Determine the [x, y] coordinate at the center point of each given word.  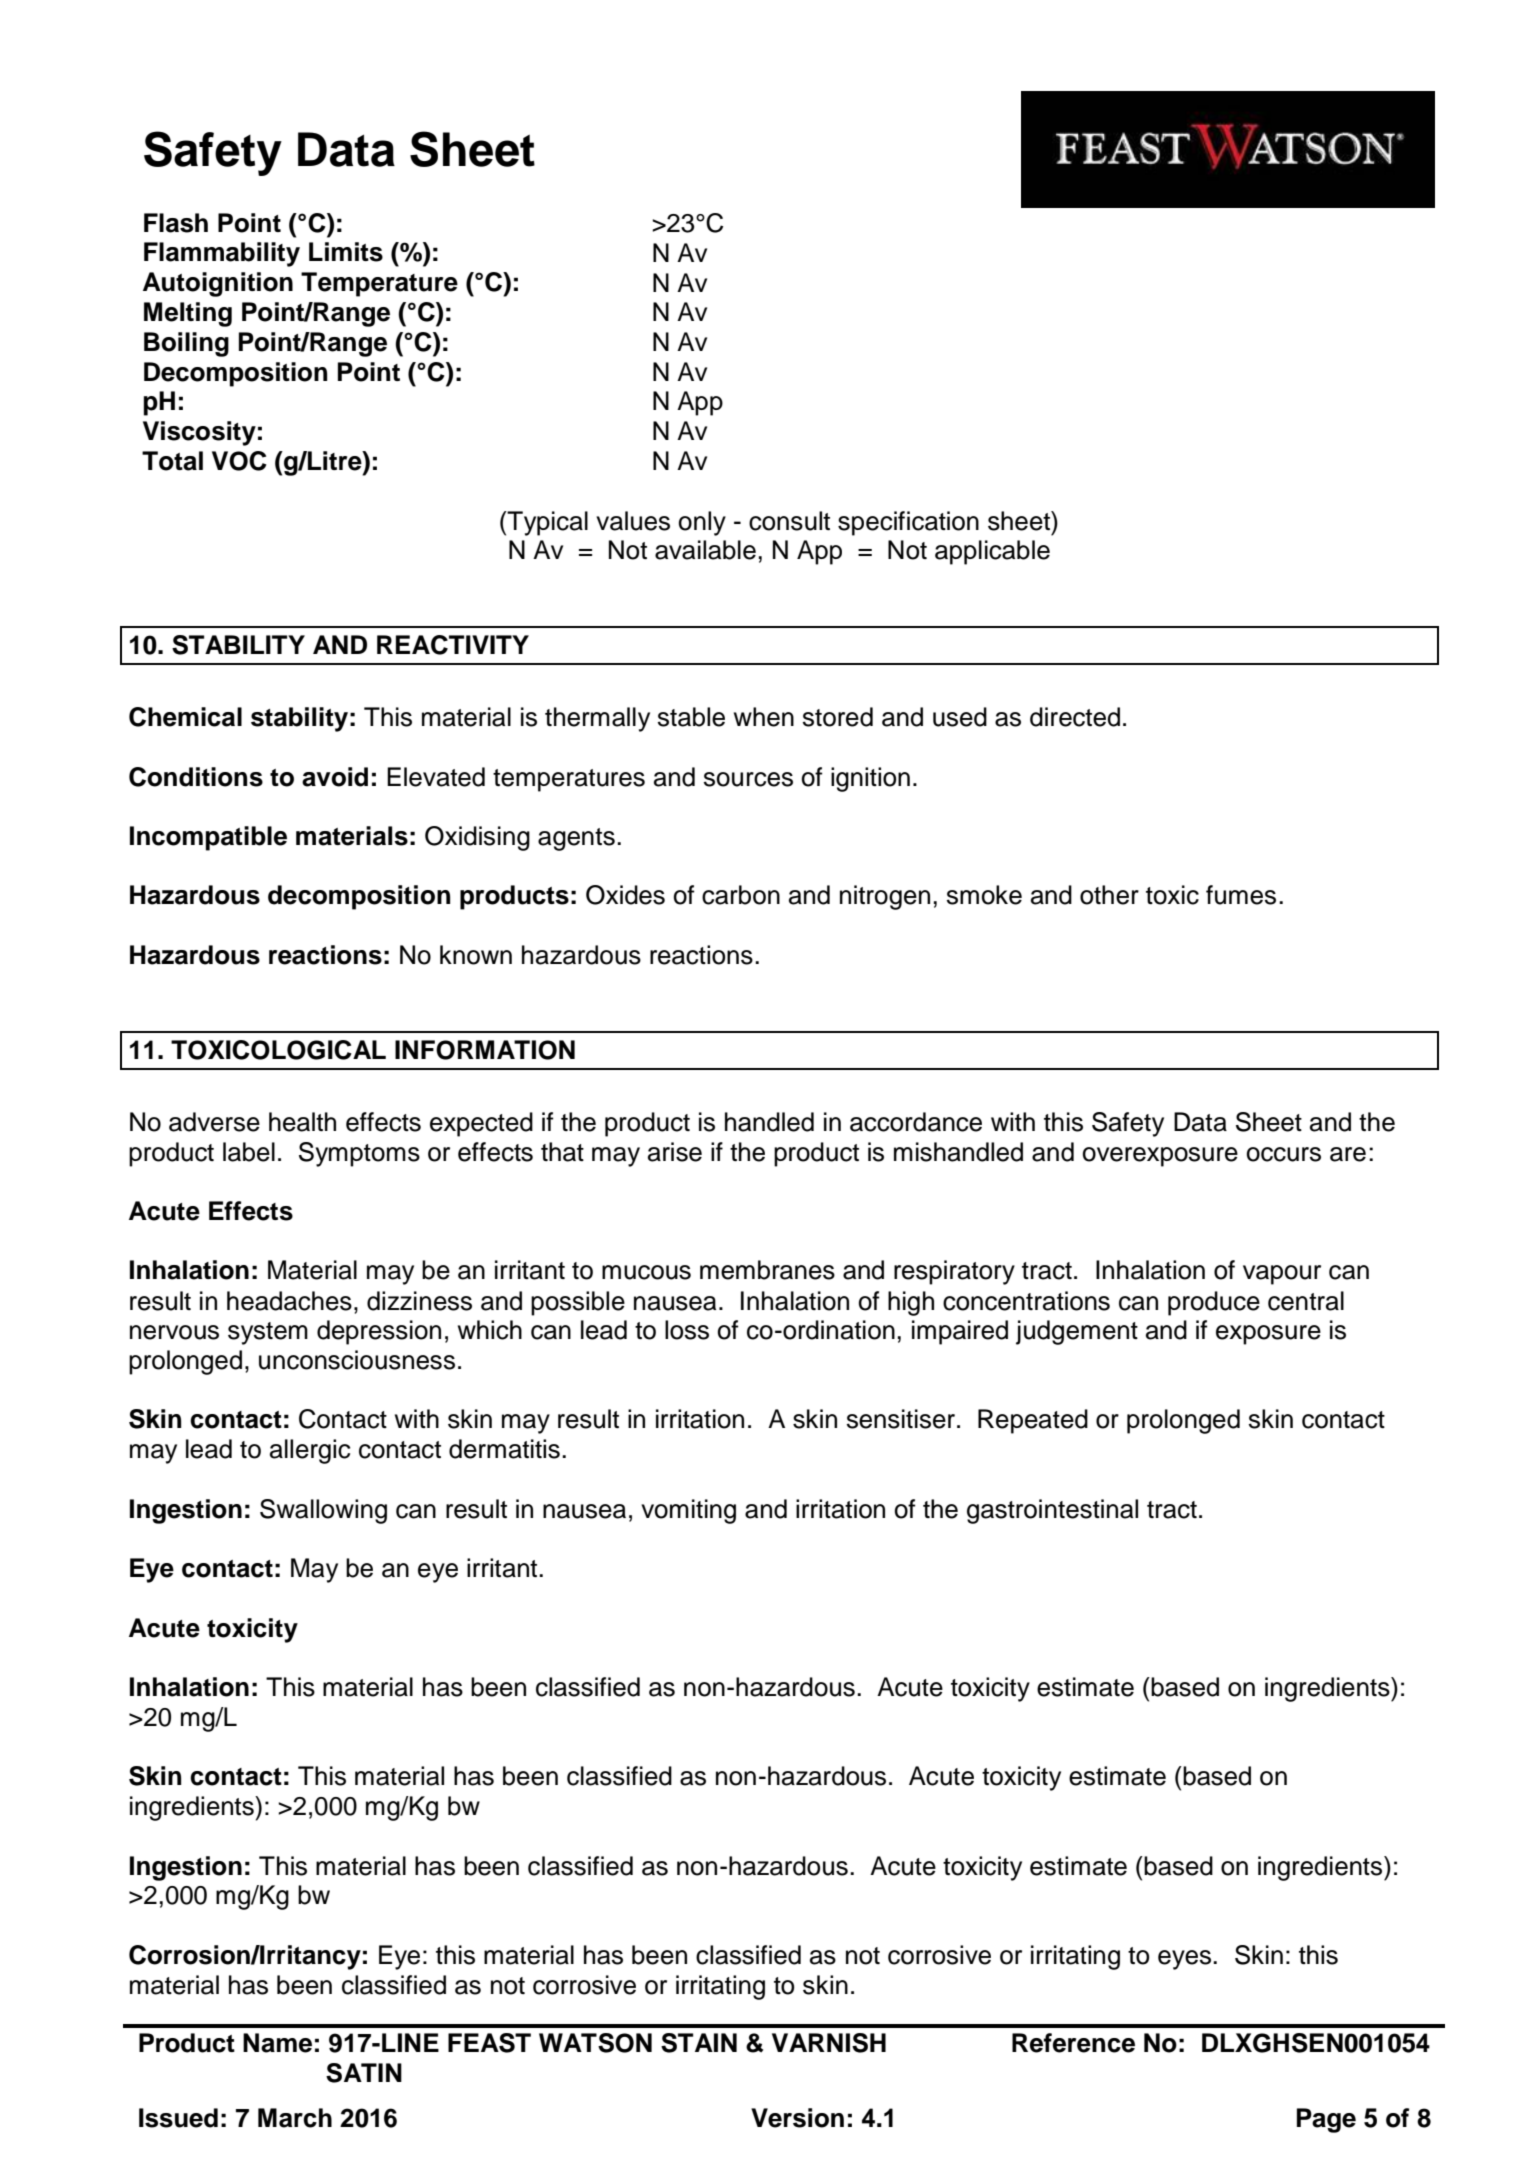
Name [277, 2043]
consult [789, 521]
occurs [1283, 1154]
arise [675, 1152]
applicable [992, 552]
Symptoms [359, 1154]
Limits [346, 252]
